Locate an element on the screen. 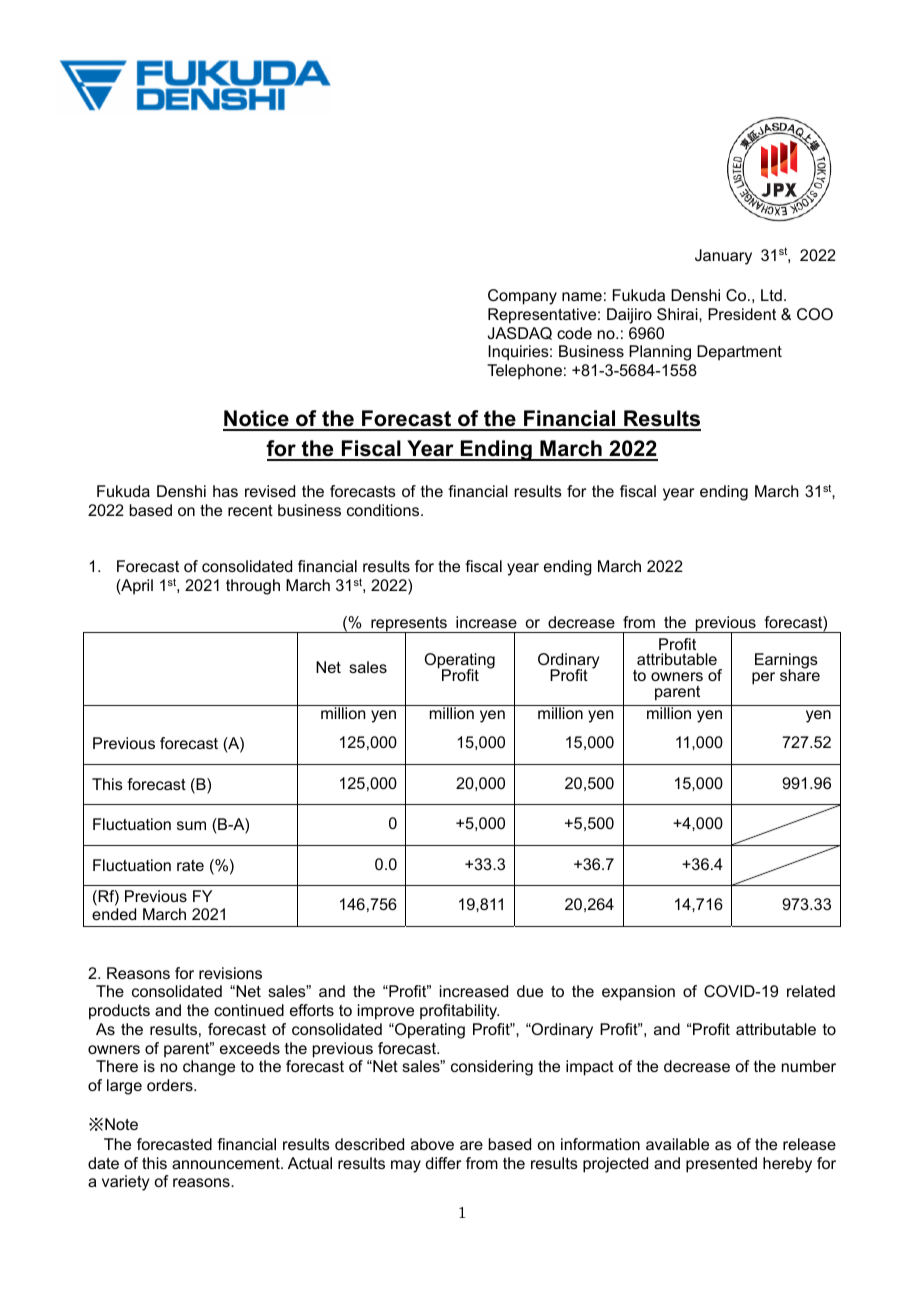 The width and height of the screenshot is (924, 1308). sum is located at coordinates (191, 825).
